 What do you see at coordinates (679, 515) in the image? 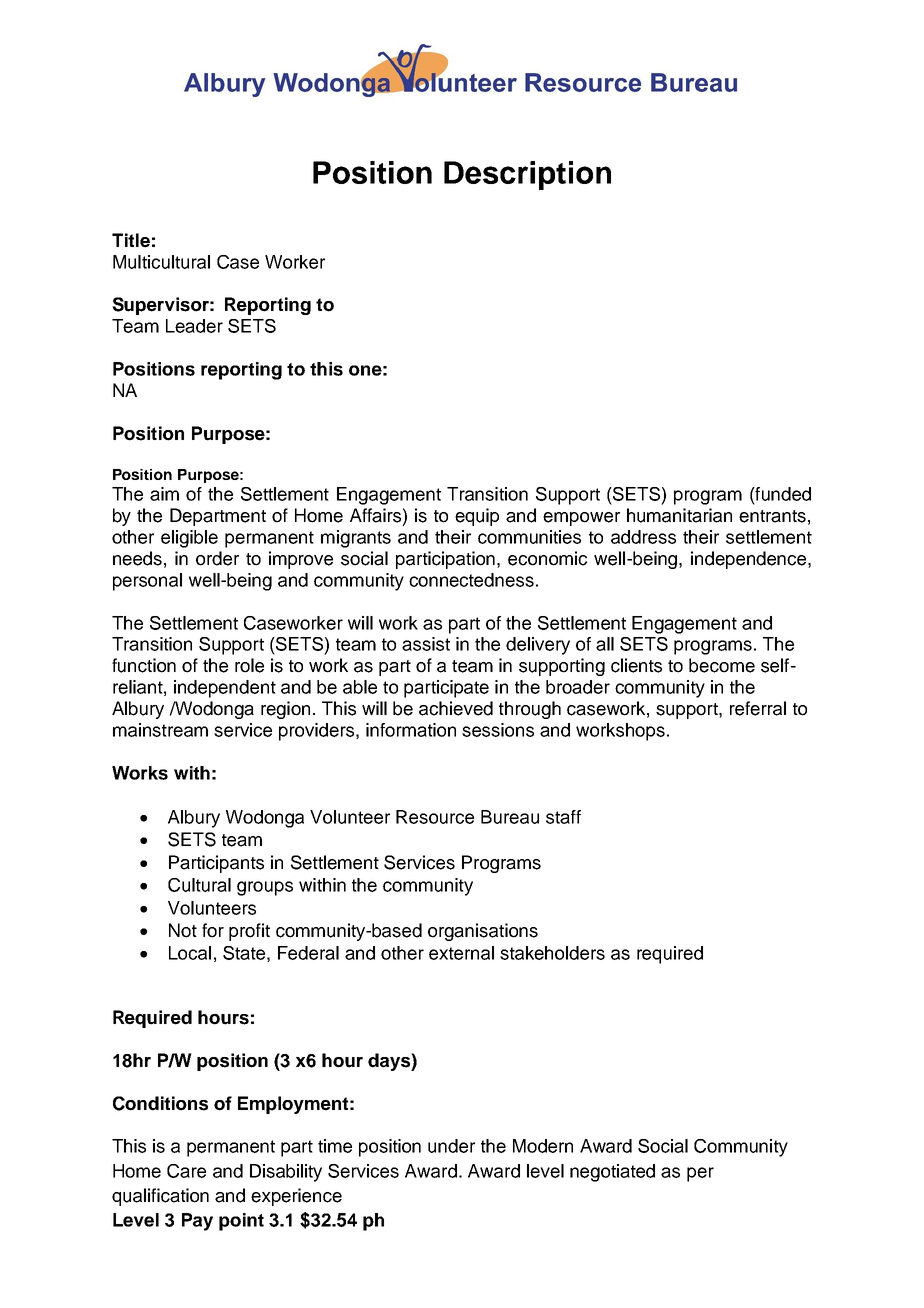
I see `humanitarian` at bounding box center [679, 515].
